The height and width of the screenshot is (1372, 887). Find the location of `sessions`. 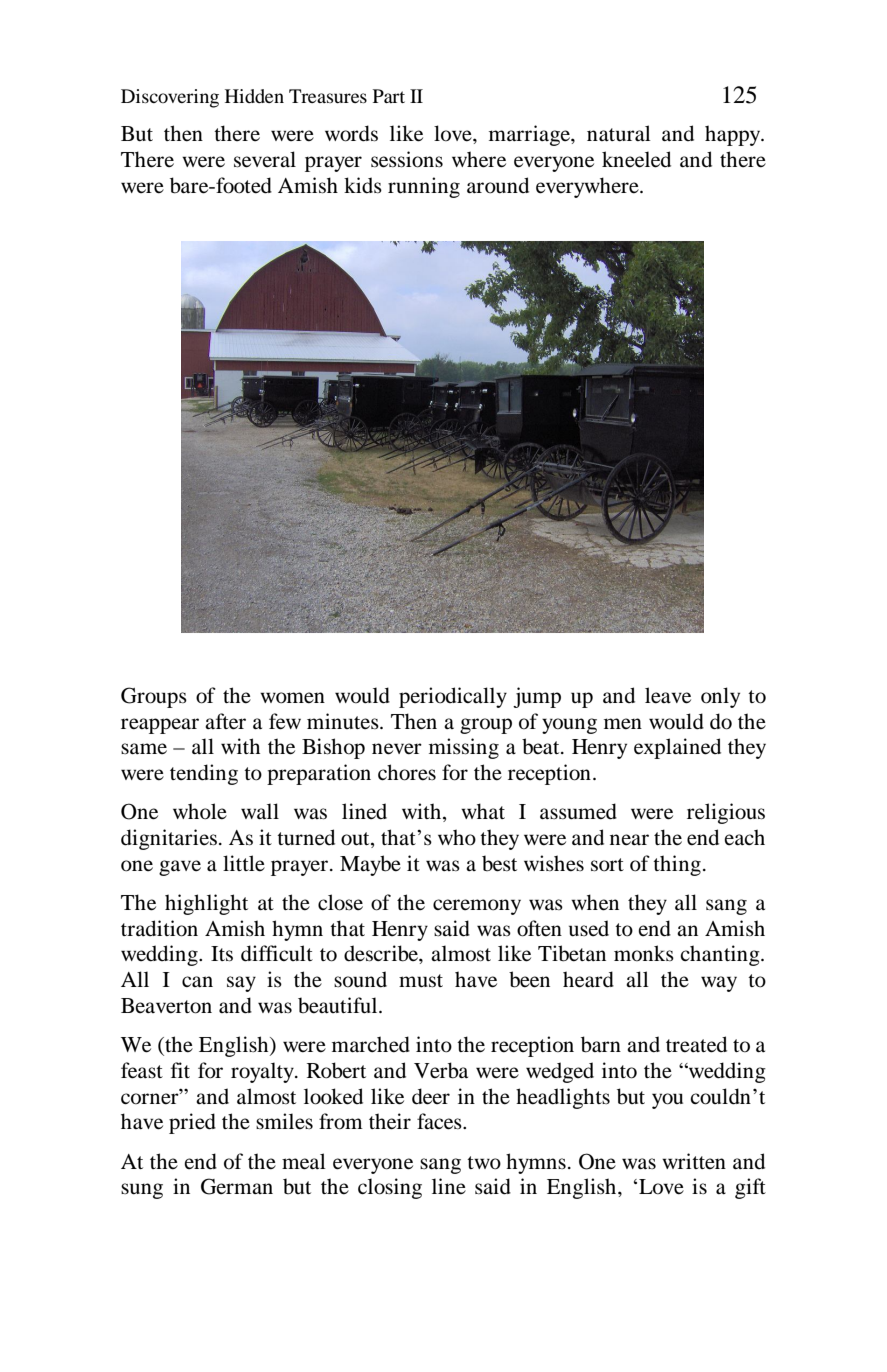

sessions is located at coordinates (407, 159).
